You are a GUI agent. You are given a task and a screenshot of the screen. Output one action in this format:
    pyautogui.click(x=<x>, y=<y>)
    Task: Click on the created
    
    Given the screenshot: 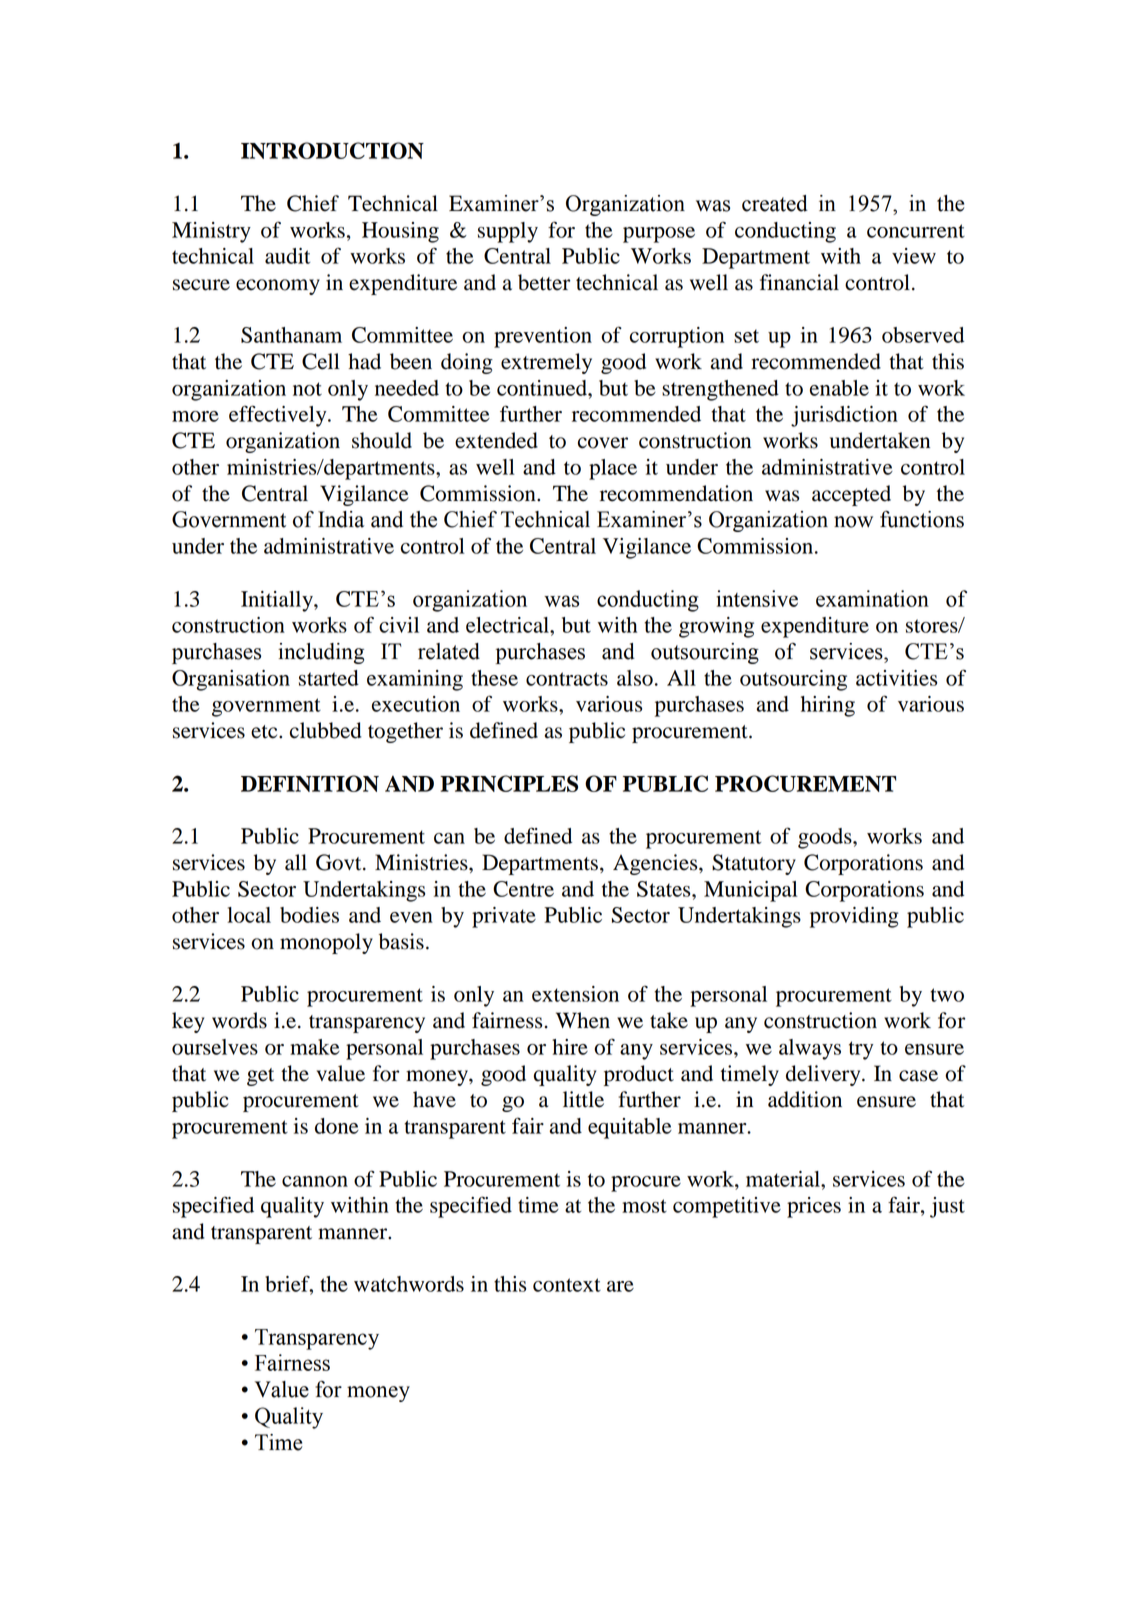 What is the action you would take?
    pyautogui.click(x=775, y=203)
